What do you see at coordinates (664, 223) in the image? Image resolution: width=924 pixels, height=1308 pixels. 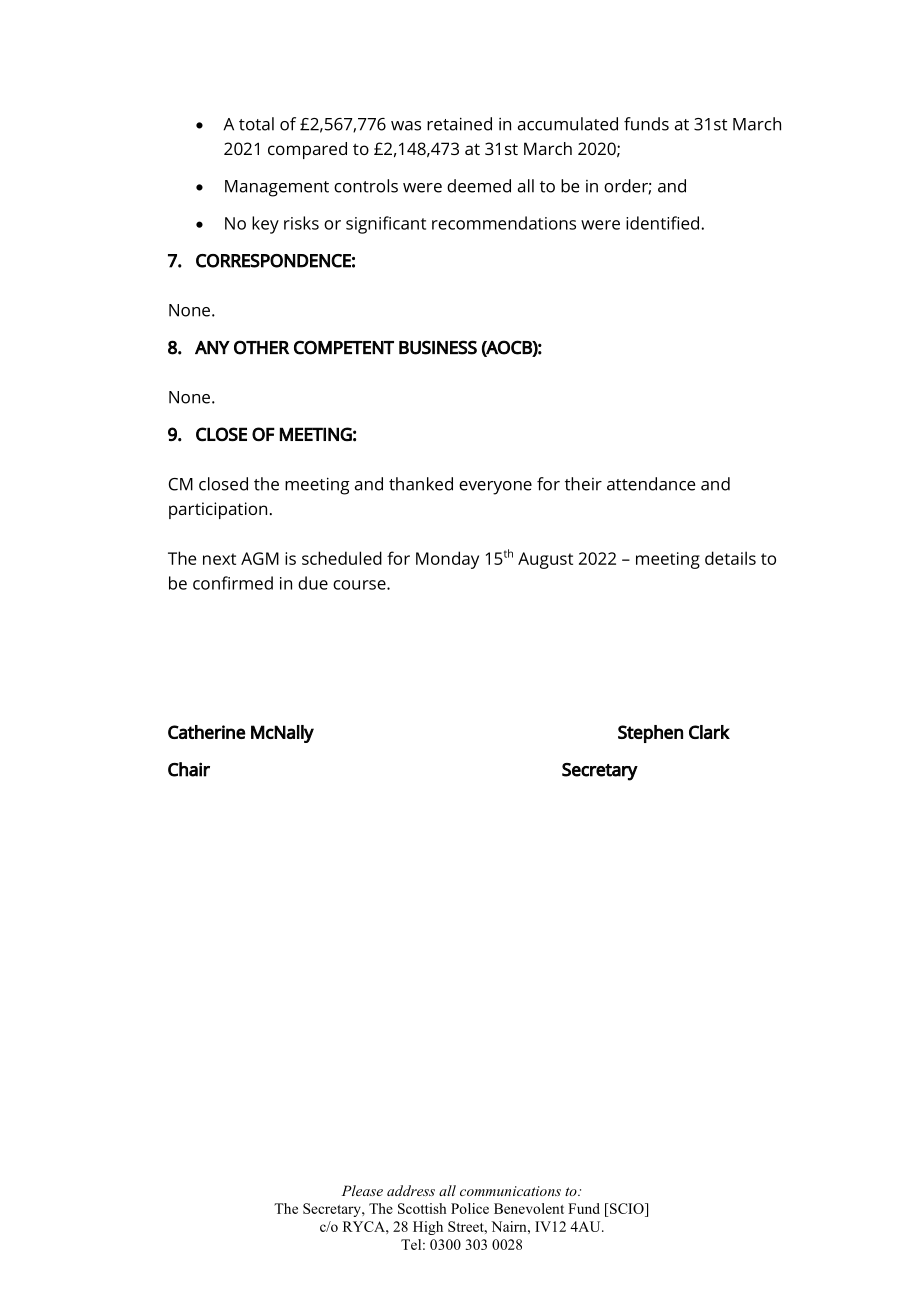 I see `identified` at bounding box center [664, 223].
